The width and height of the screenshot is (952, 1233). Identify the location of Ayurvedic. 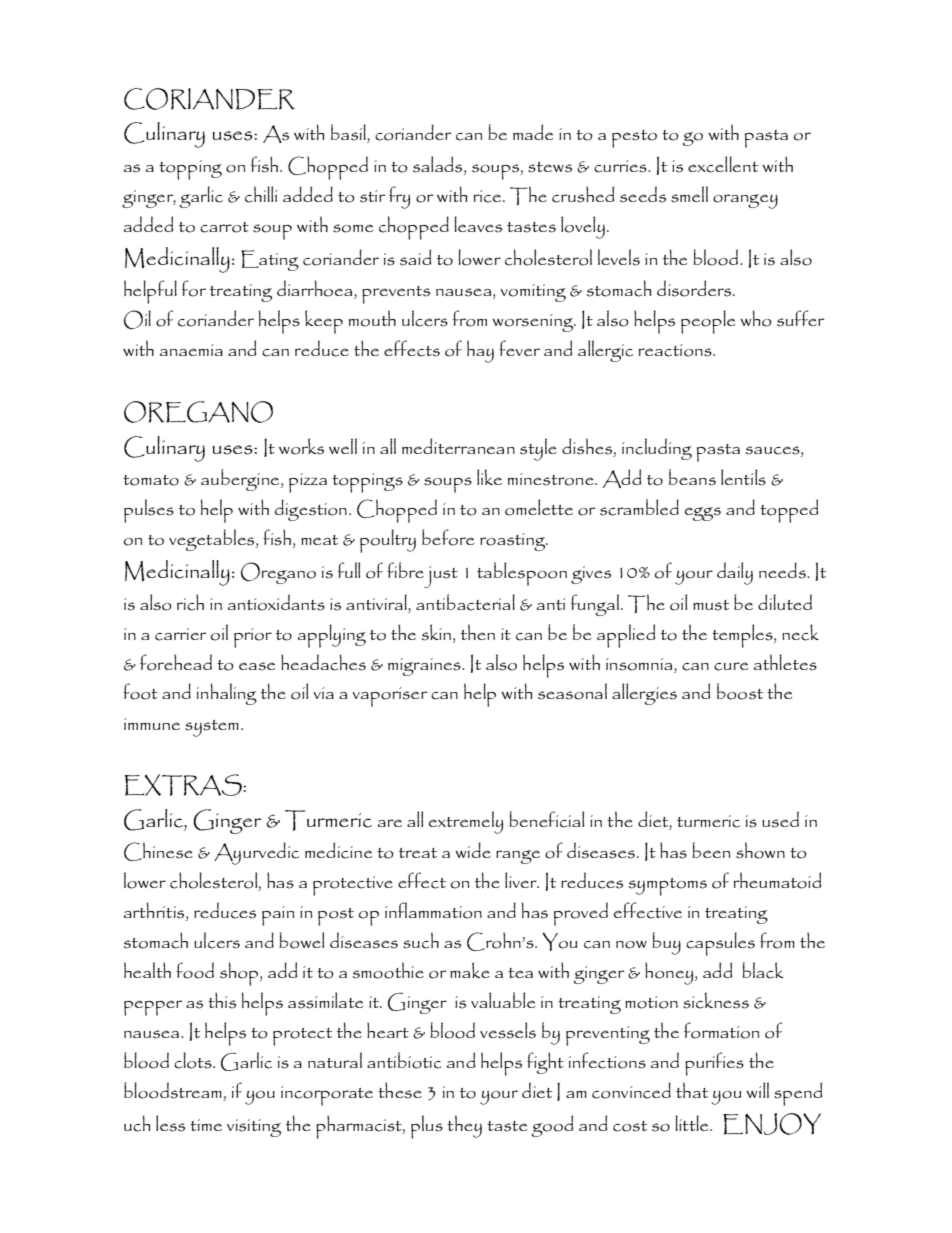
(256, 853).
